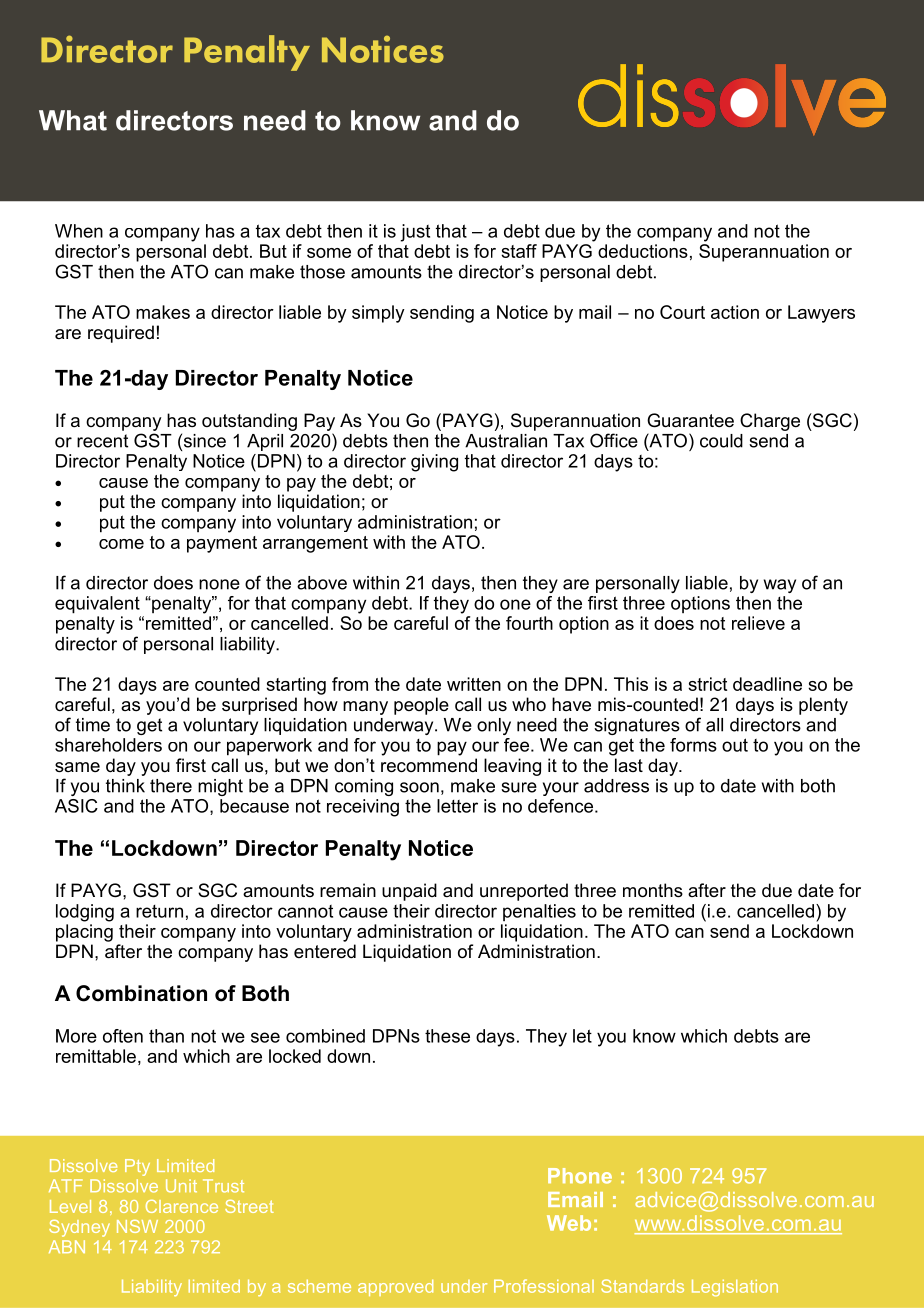 This page has height=1308, width=924. Describe the element at coordinates (643, 251) in the page. I see `deductions` at that location.
